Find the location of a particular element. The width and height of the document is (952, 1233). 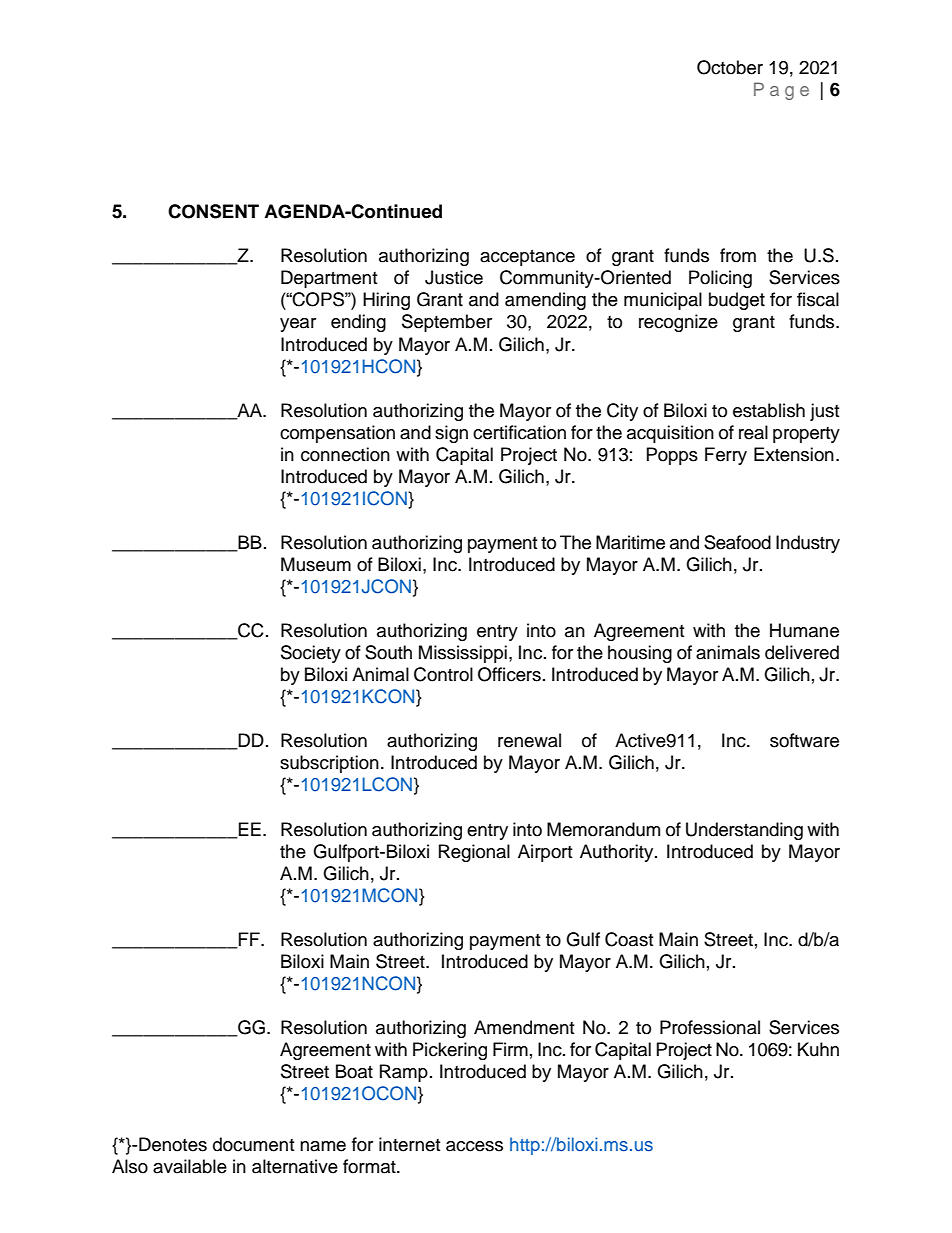

year is located at coordinates (298, 325).
